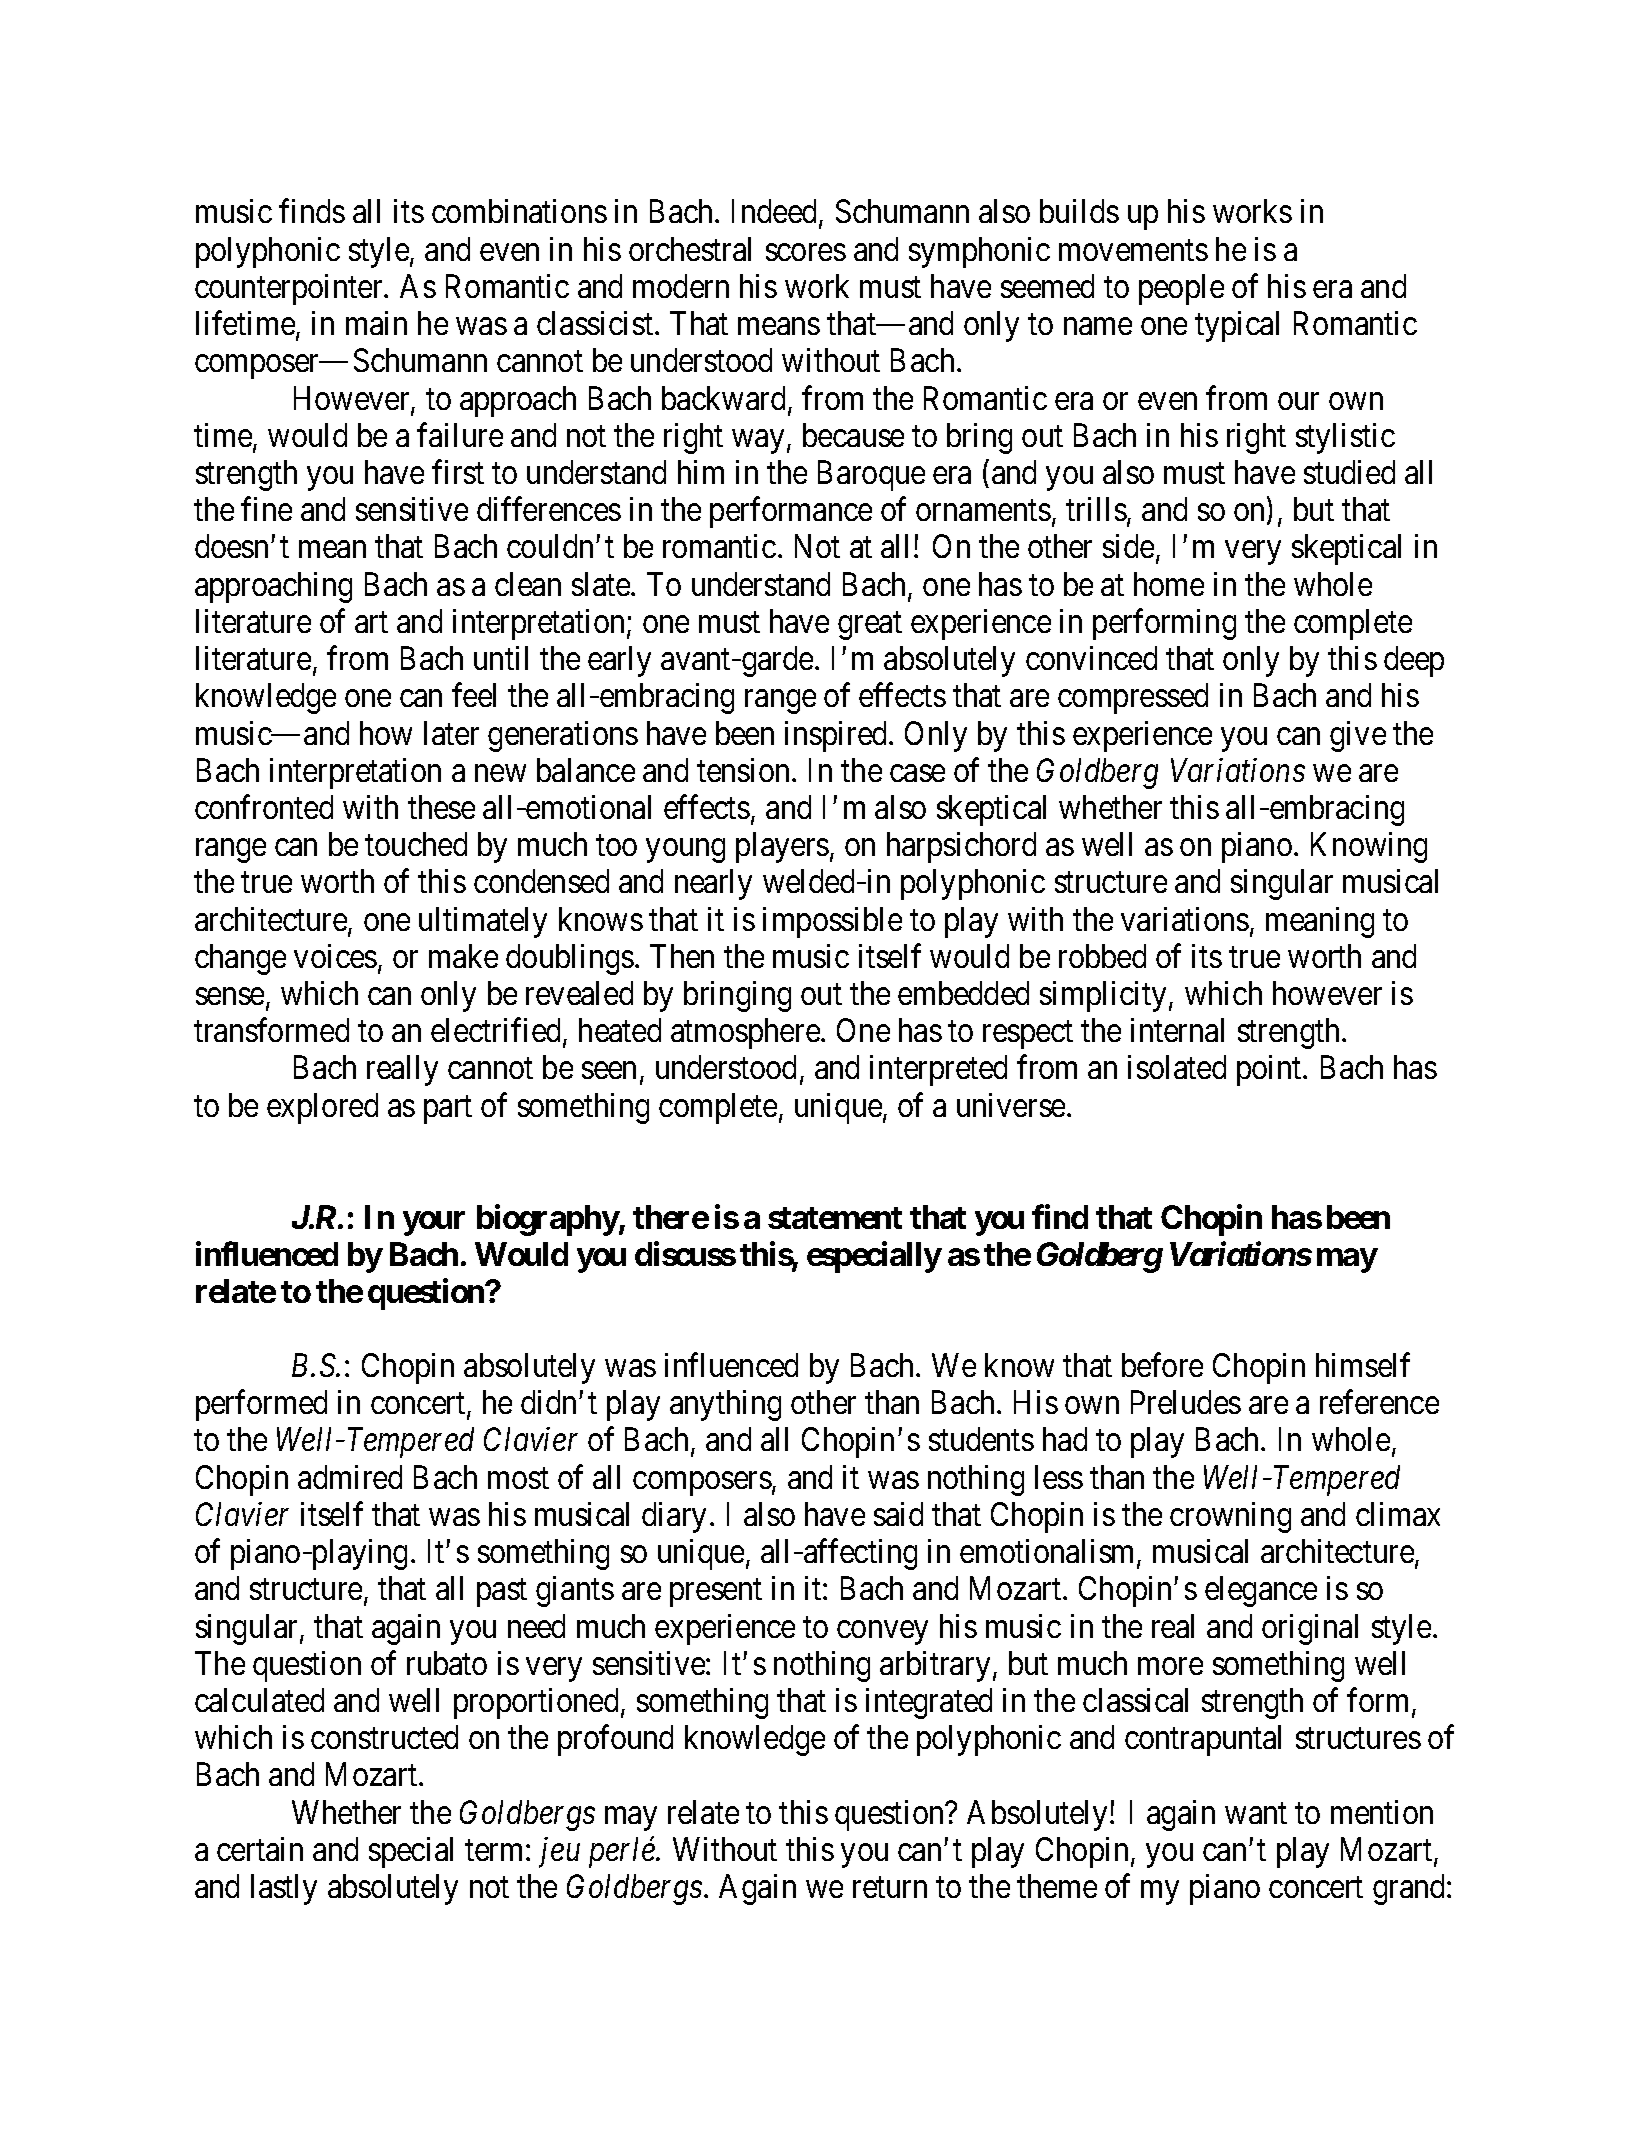 This screenshot has width=1650, height=2136. What do you see at coordinates (1363, 1365) in the screenshot?
I see `himself` at bounding box center [1363, 1365].
